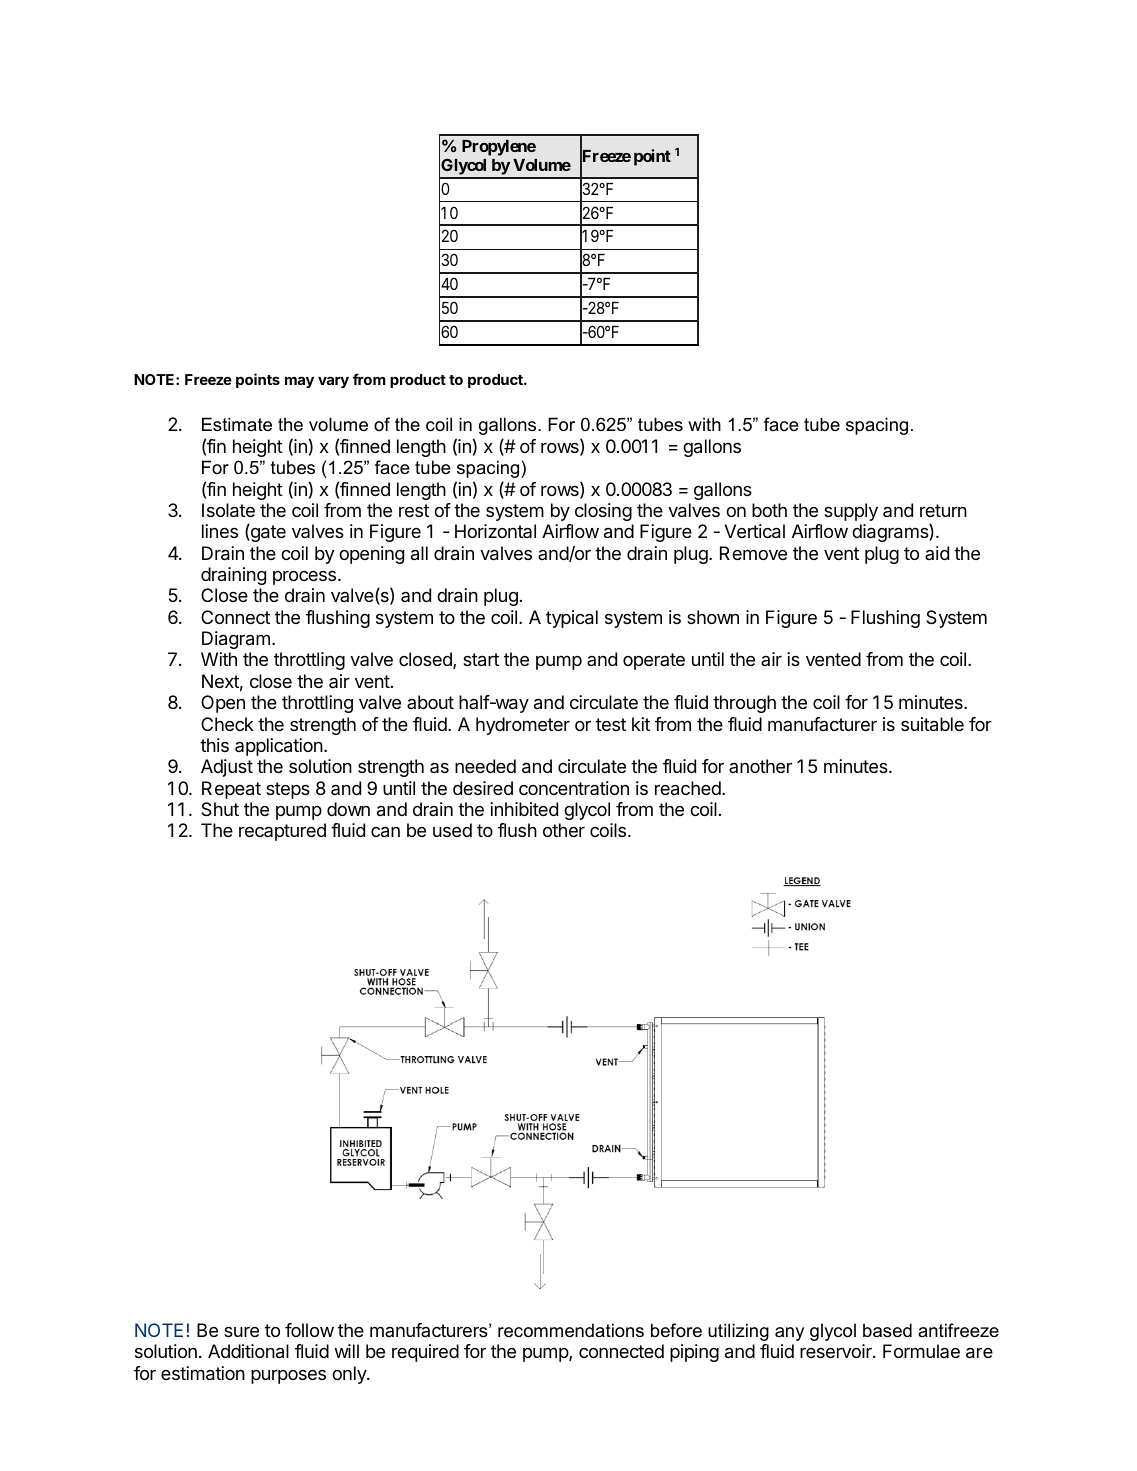  Describe the element at coordinates (571, 1330) in the image. I see `recommendations` at that location.
